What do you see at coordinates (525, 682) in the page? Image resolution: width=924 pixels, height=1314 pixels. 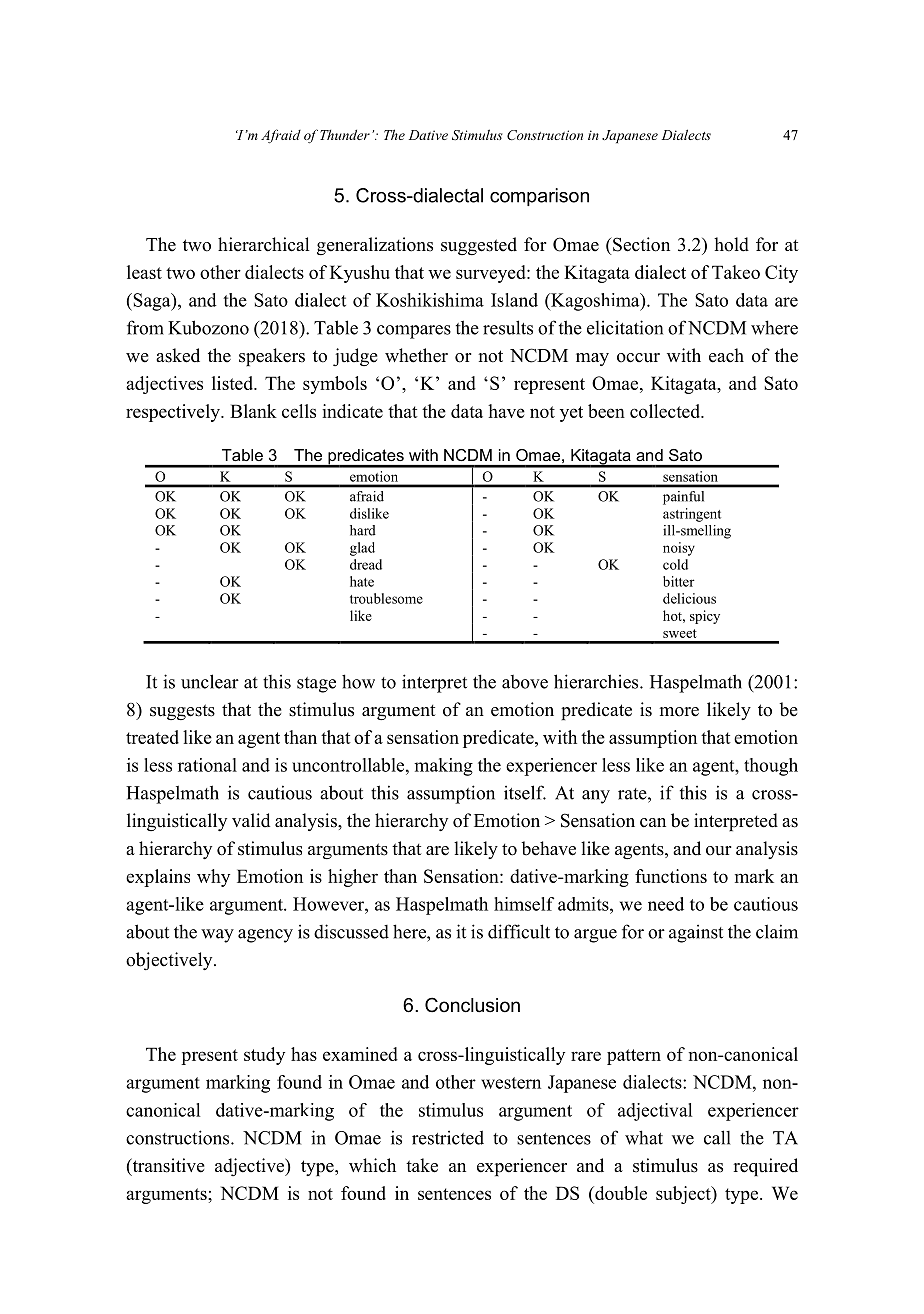 I see `above` at bounding box center [525, 682].
